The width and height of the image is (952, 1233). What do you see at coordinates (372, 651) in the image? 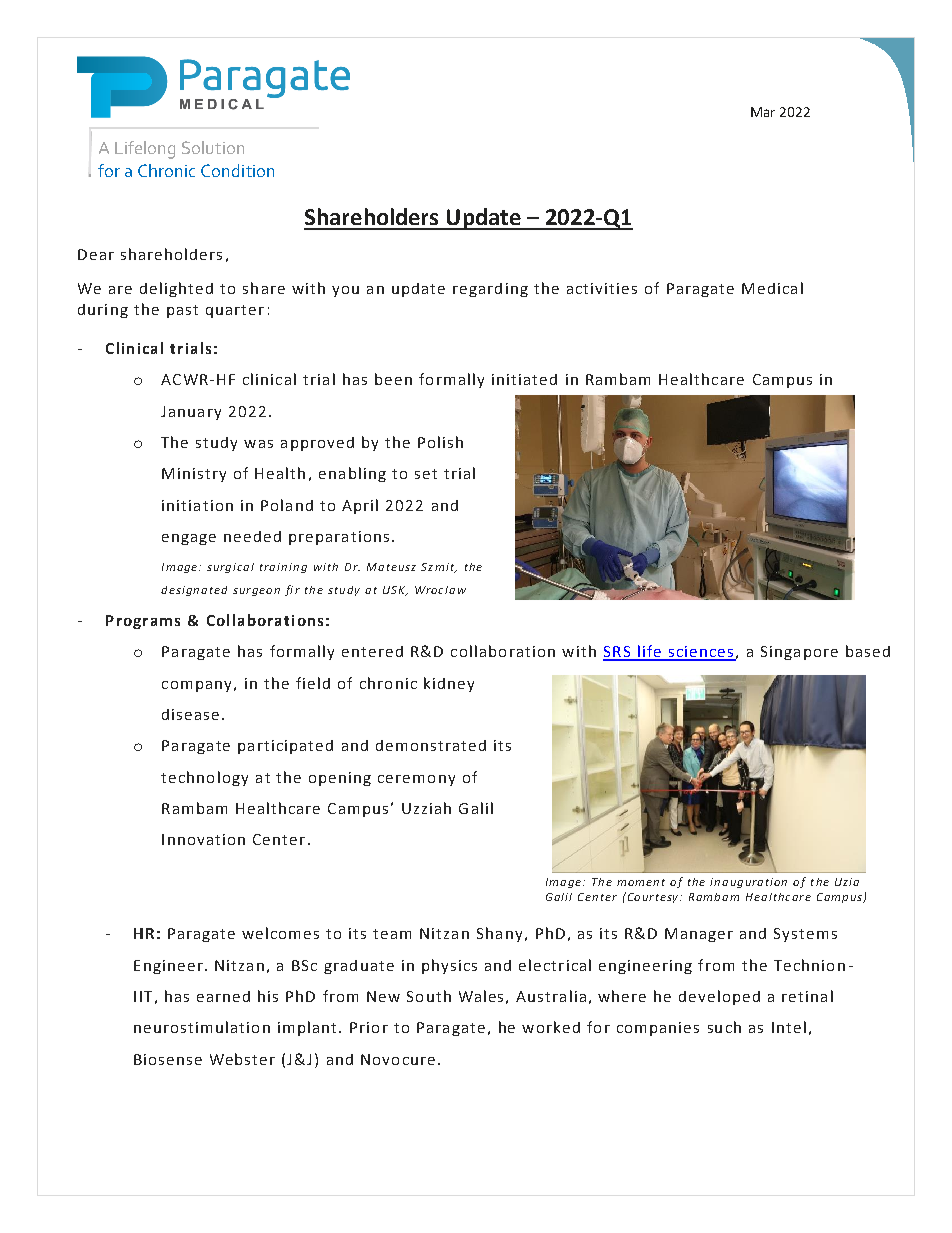
I see `entered` at bounding box center [372, 651].
